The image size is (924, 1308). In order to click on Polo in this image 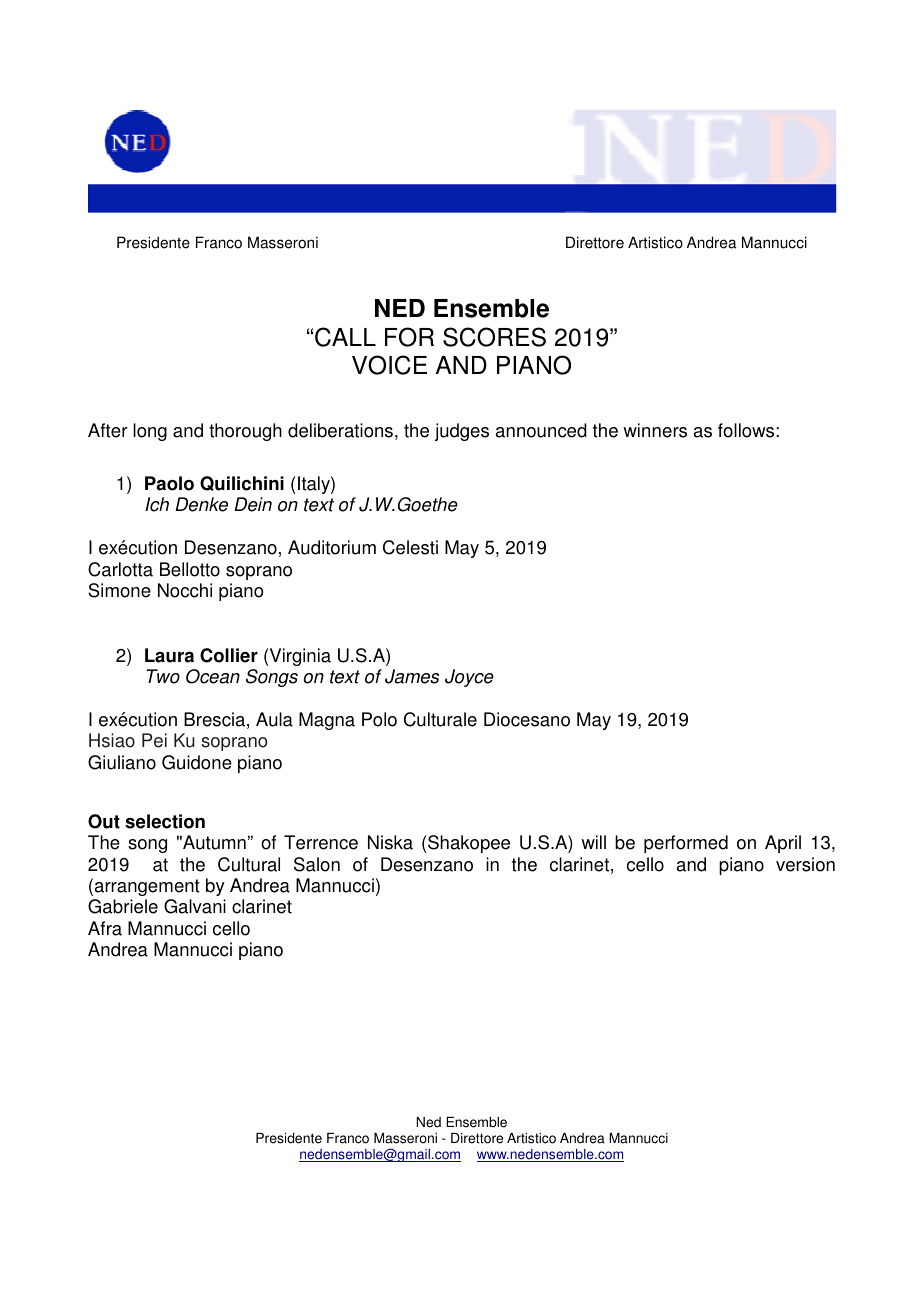, I will do `click(379, 719)`.
